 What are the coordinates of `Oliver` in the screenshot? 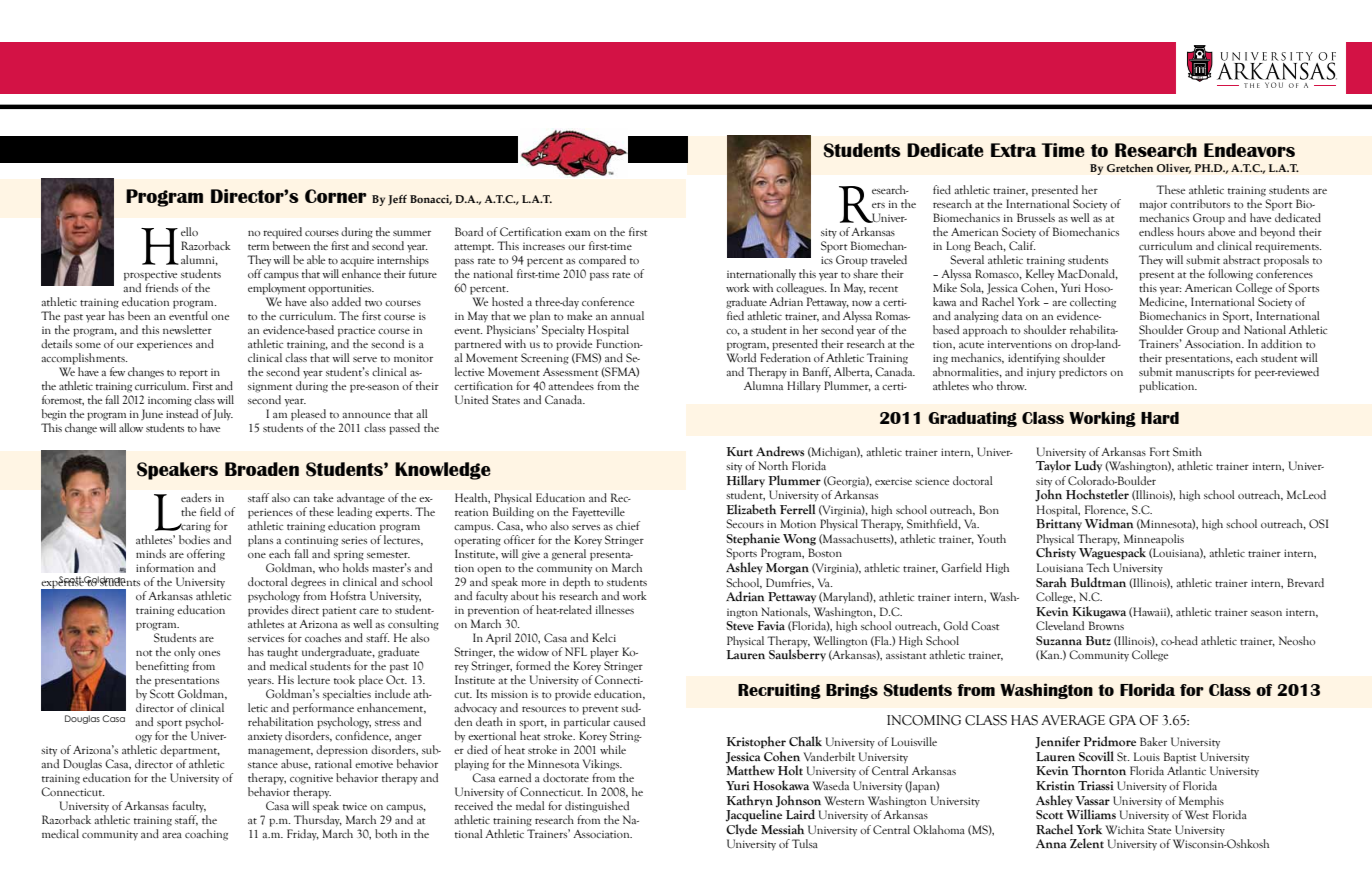 It's located at (1174, 169).
